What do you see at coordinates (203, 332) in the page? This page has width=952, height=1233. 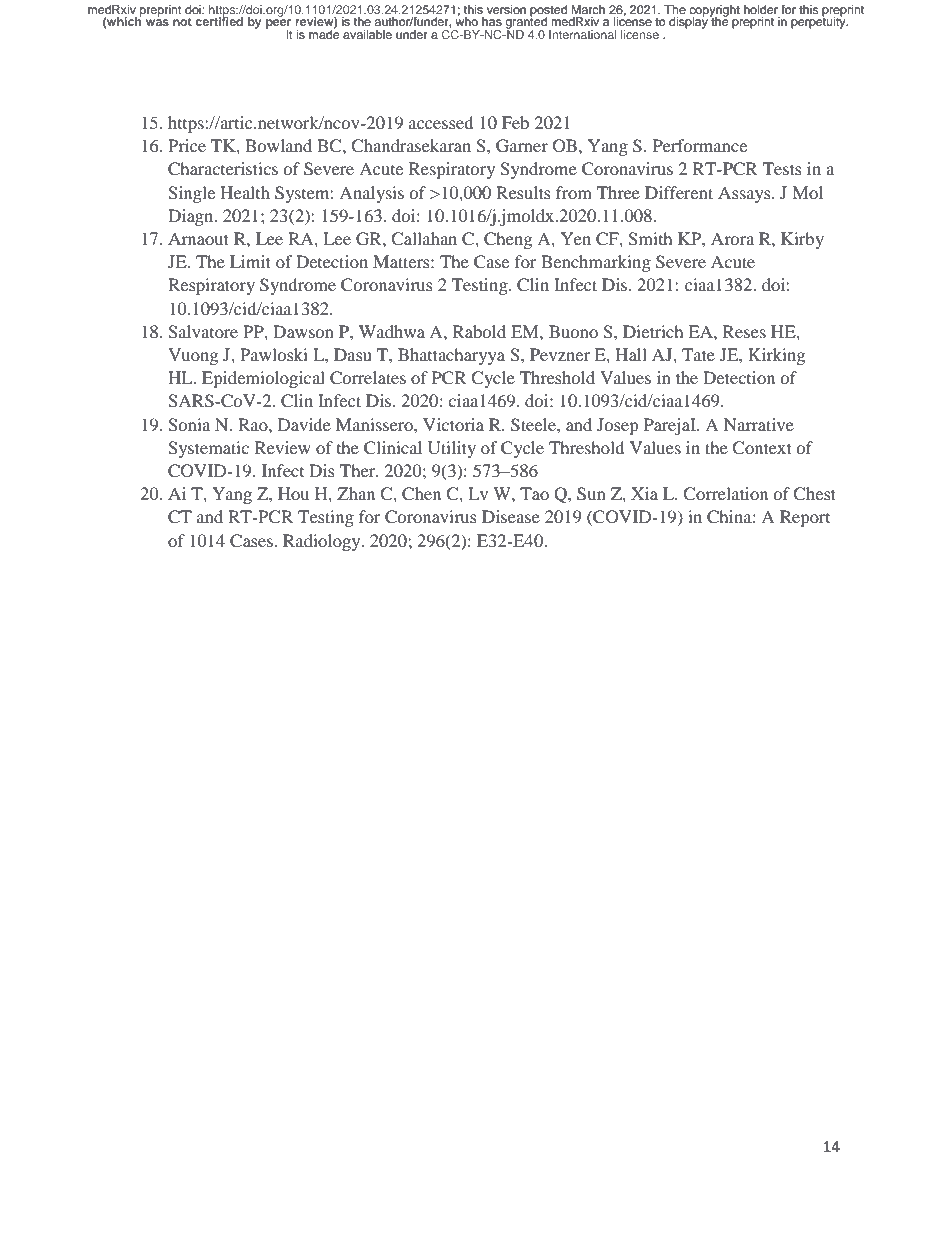 I see `Salvatore` at bounding box center [203, 332].
